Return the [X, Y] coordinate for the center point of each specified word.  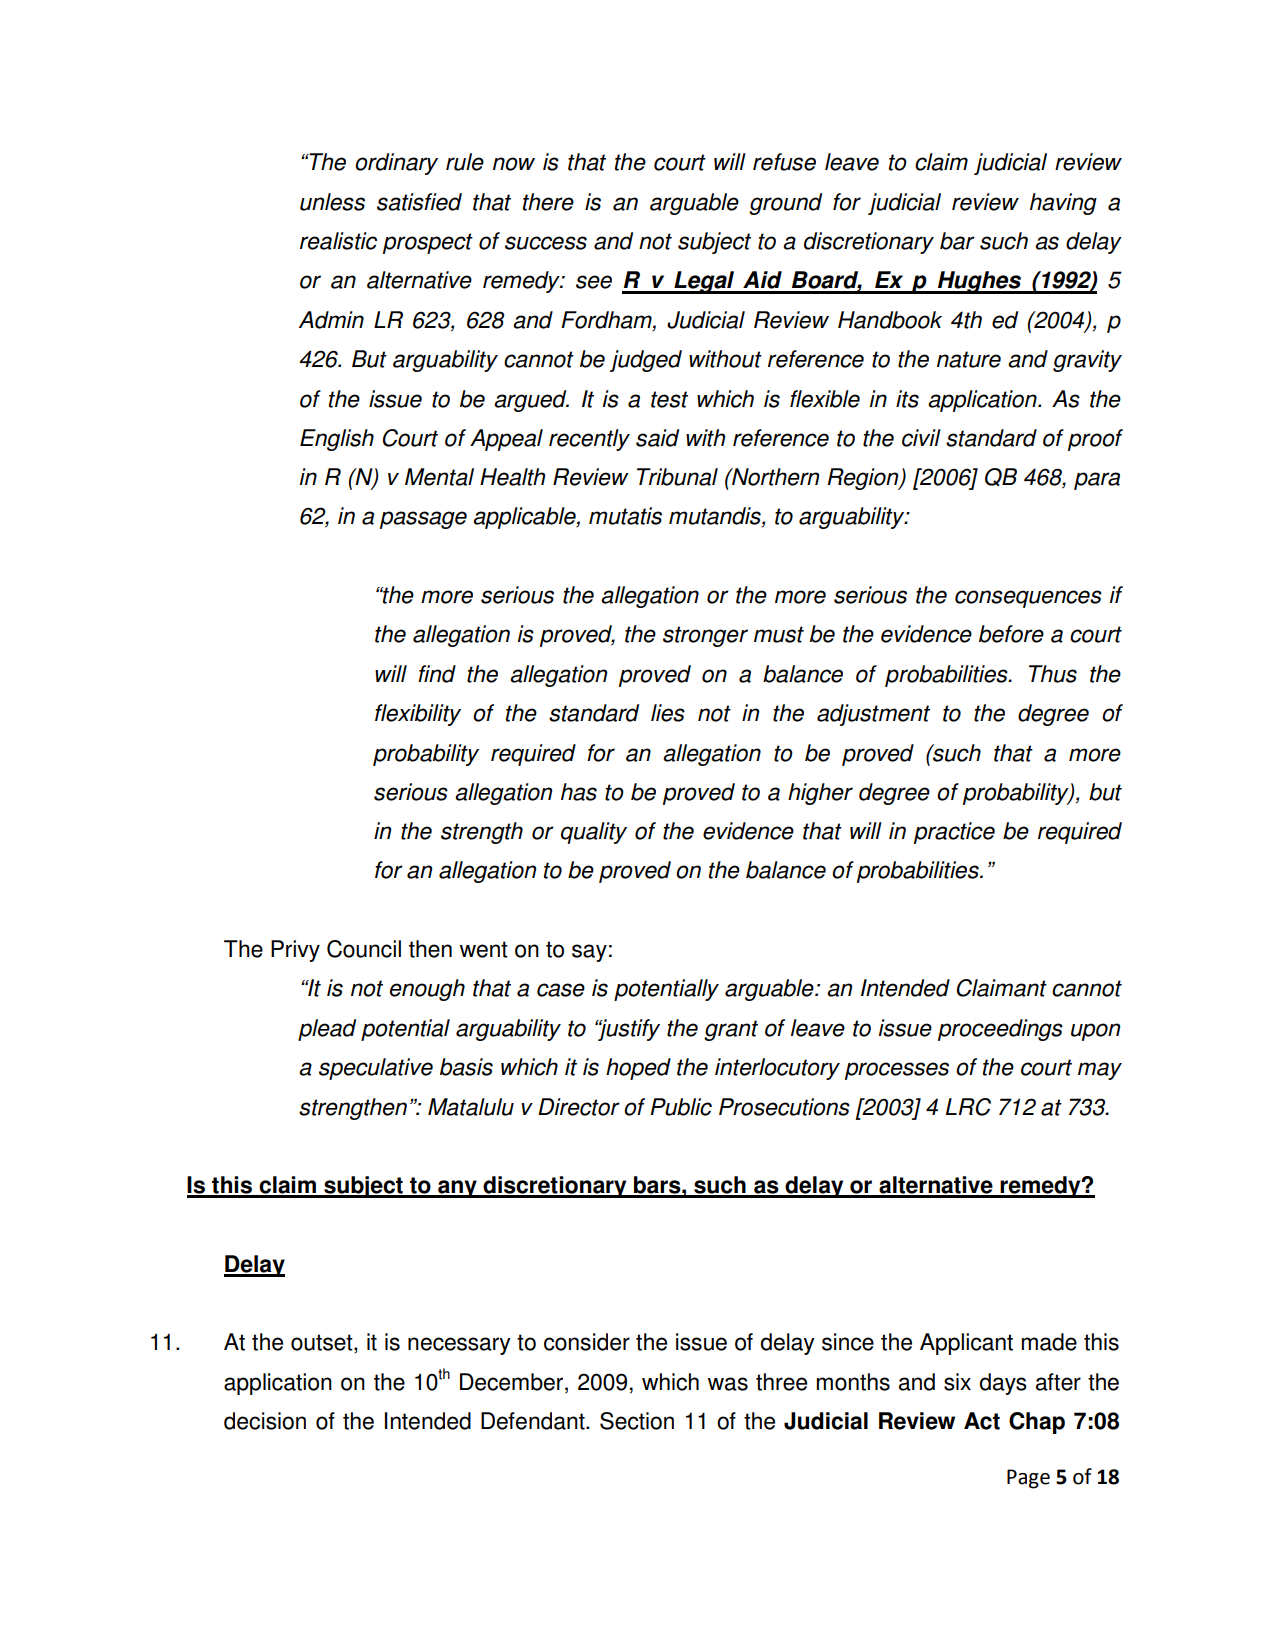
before [1011, 634]
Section [637, 1421]
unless [332, 202]
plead [327, 1030]
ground [785, 204]
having [1063, 204]
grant [731, 1030]
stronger [705, 636]
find [437, 674]
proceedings [1000, 1030]
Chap [1037, 1423]
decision [265, 1421]
